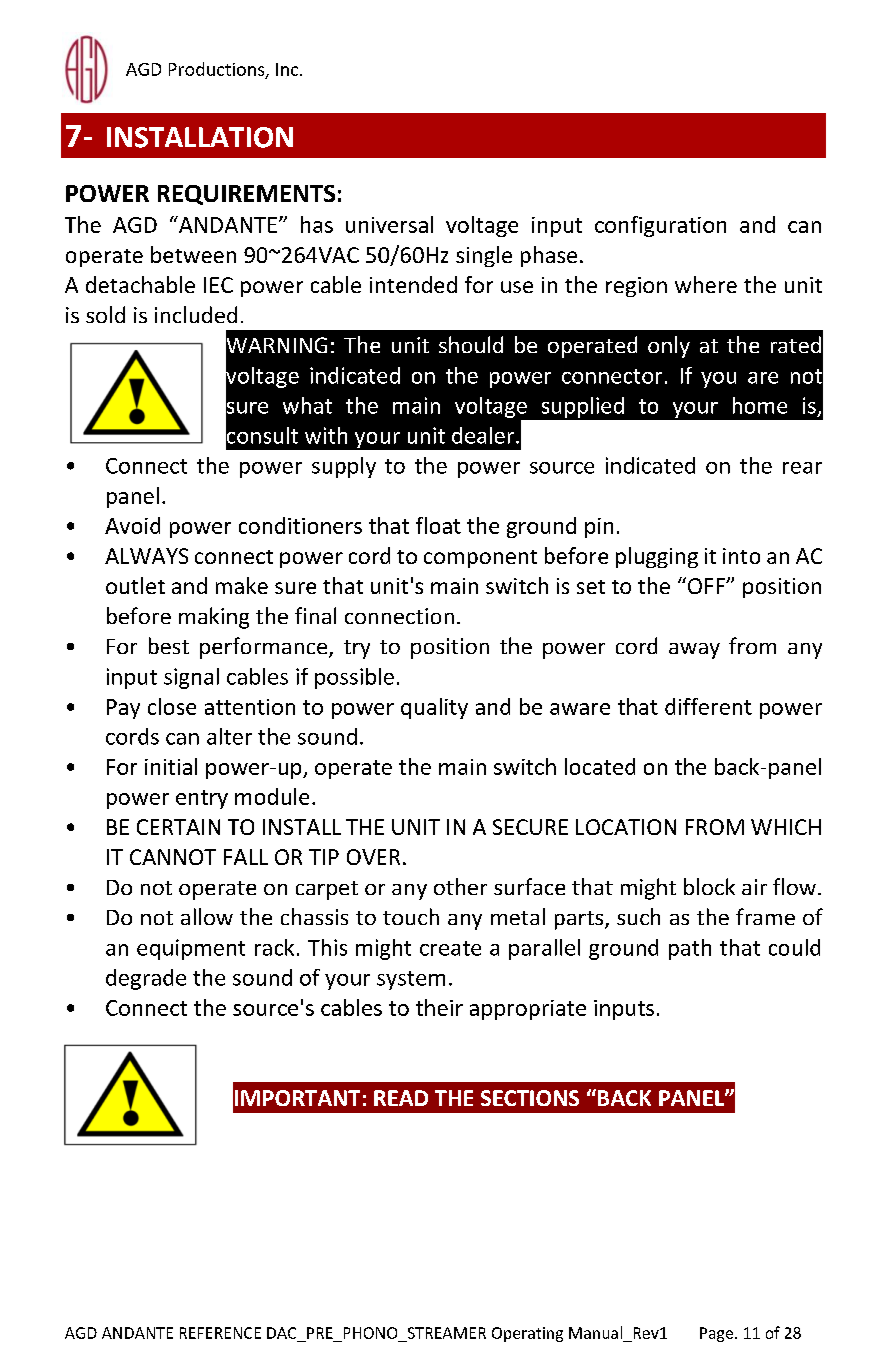 This screenshot has width=887, height=1372. Describe the element at coordinates (220, 1333) in the screenshot. I see `REFERENCE` at that location.
